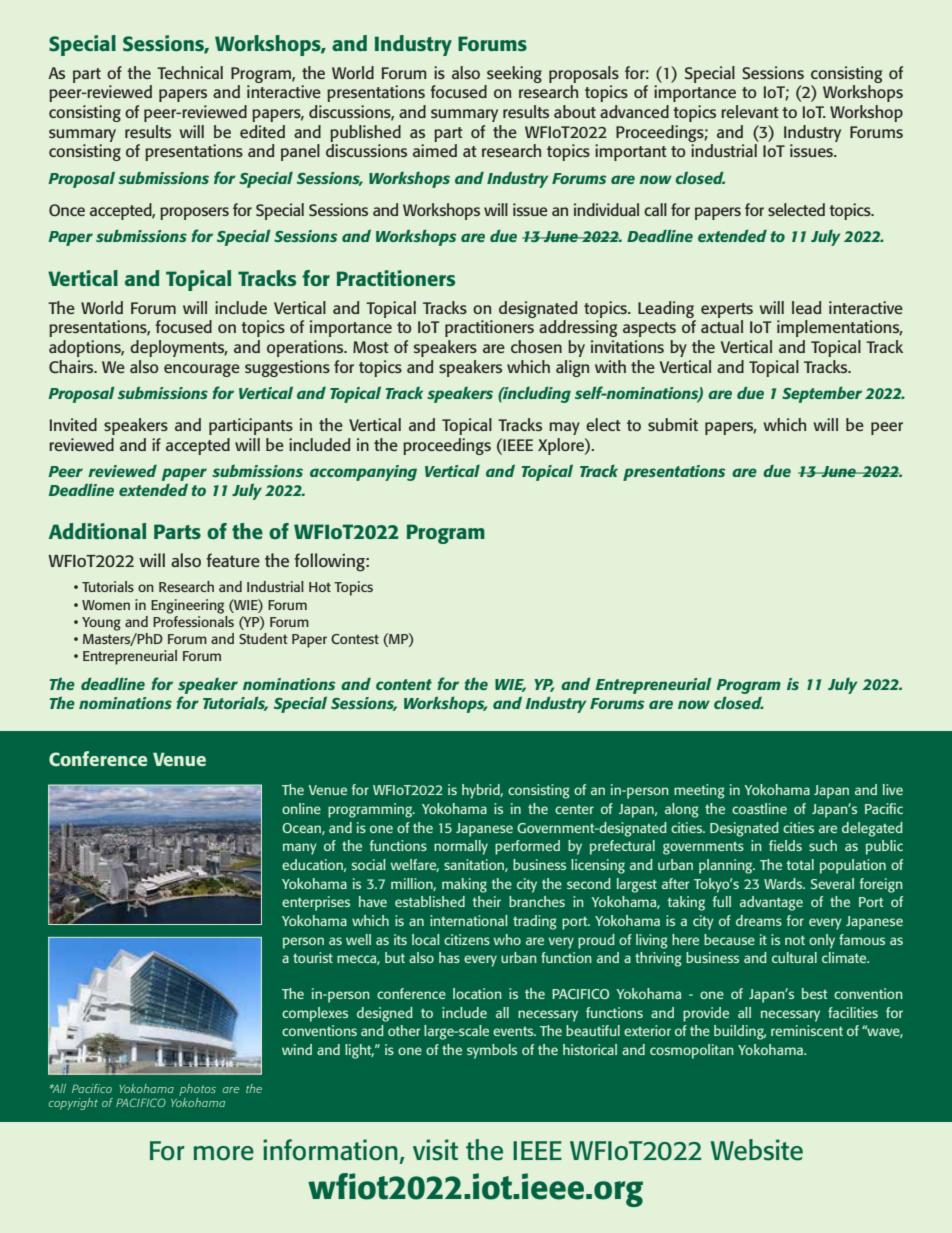 Image resolution: width=952 pixels, height=1233 pixels. What do you see at coordinates (197, 1090) in the image?
I see `photos` at bounding box center [197, 1090].
